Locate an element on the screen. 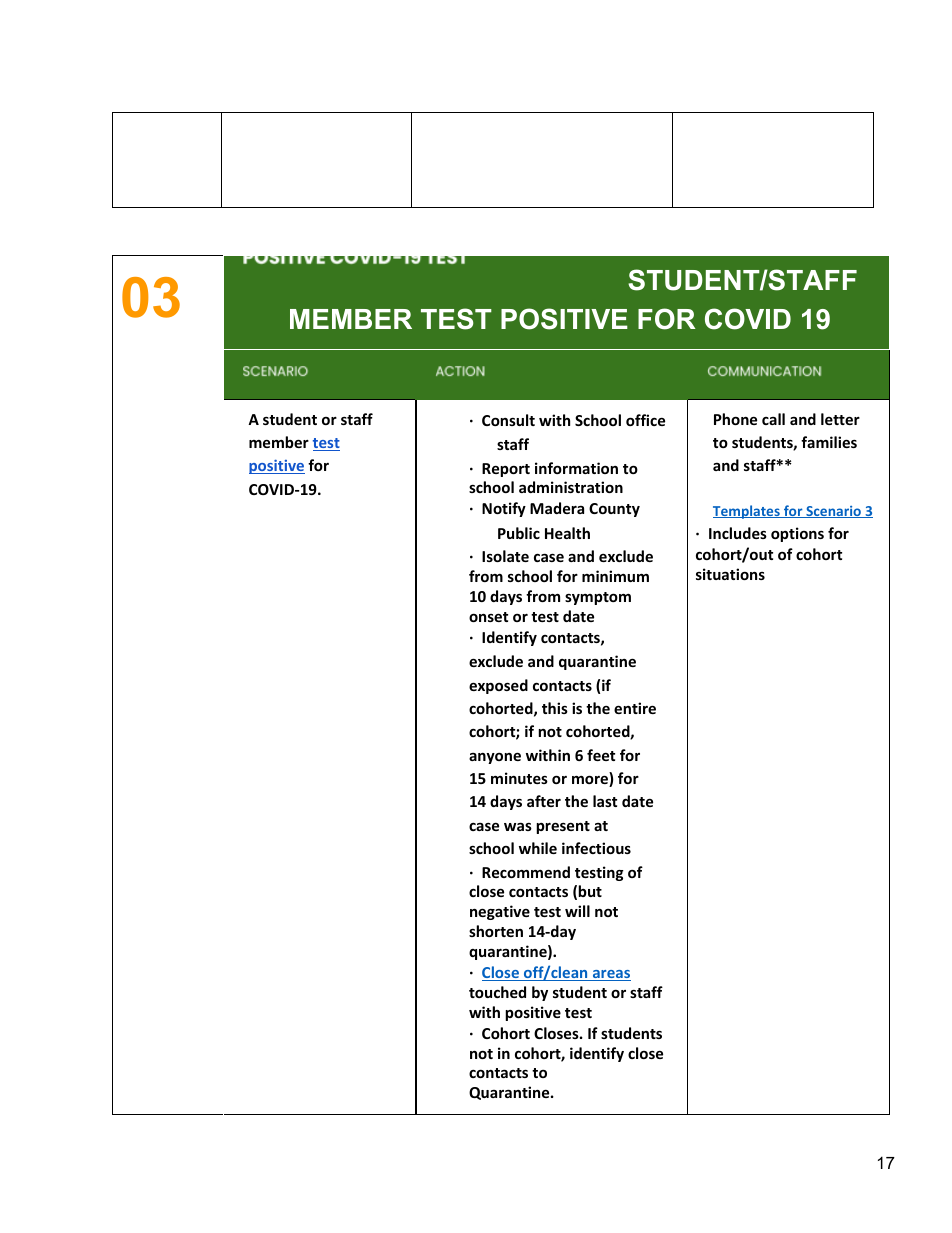 The height and width of the screenshot is (1233, 952). minimum is located at coordinates (615, 576).
